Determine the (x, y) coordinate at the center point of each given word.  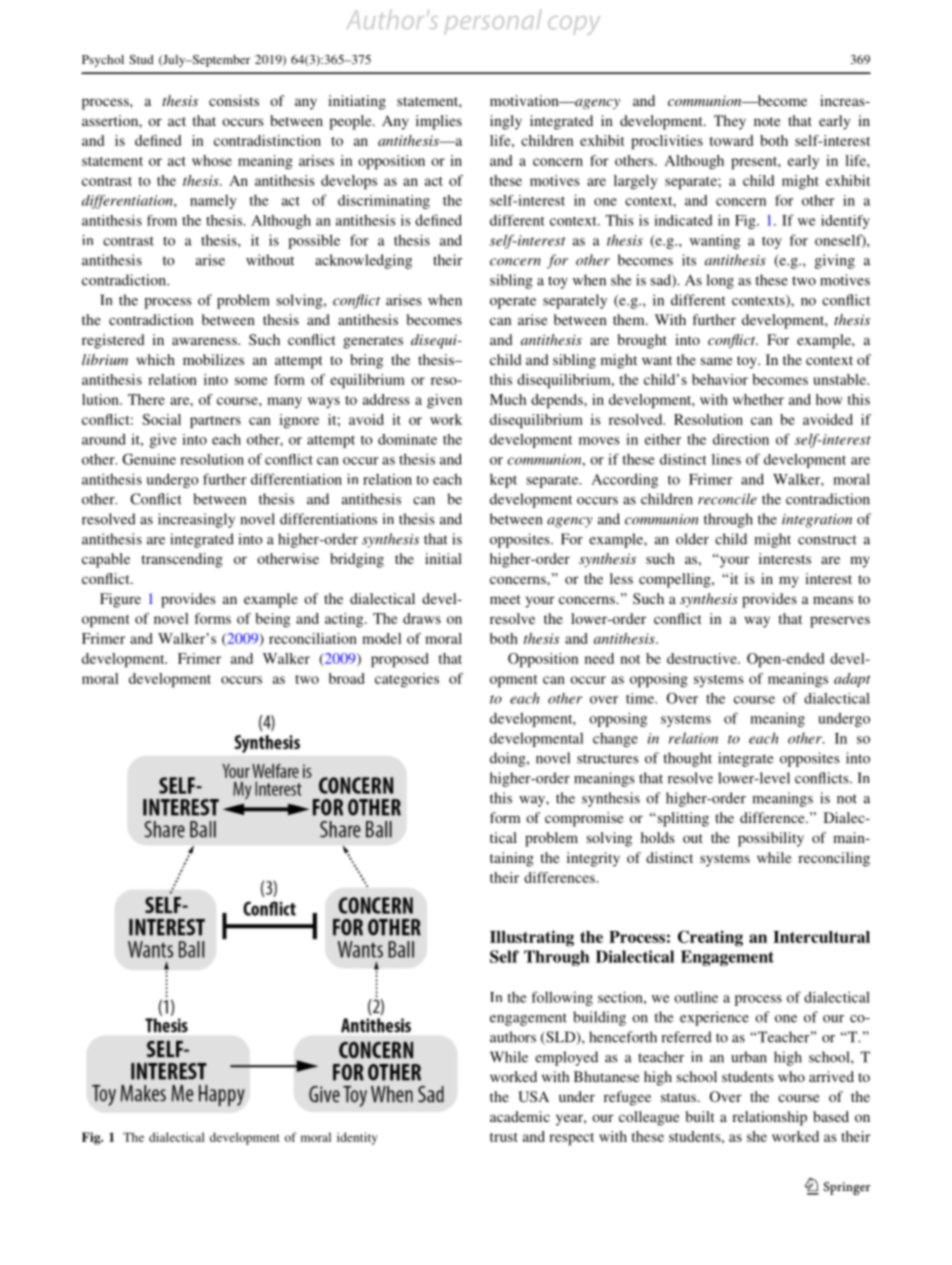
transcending (182, 560)
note (767, 121)
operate (513, 302)
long (720, 281)
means (833, 600)
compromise (584, 819)
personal (492, 22)
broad (346, 678)
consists (234, 100)
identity (357, 1138)
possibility (771, 839)
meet (505, 599)
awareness (205, 341)
